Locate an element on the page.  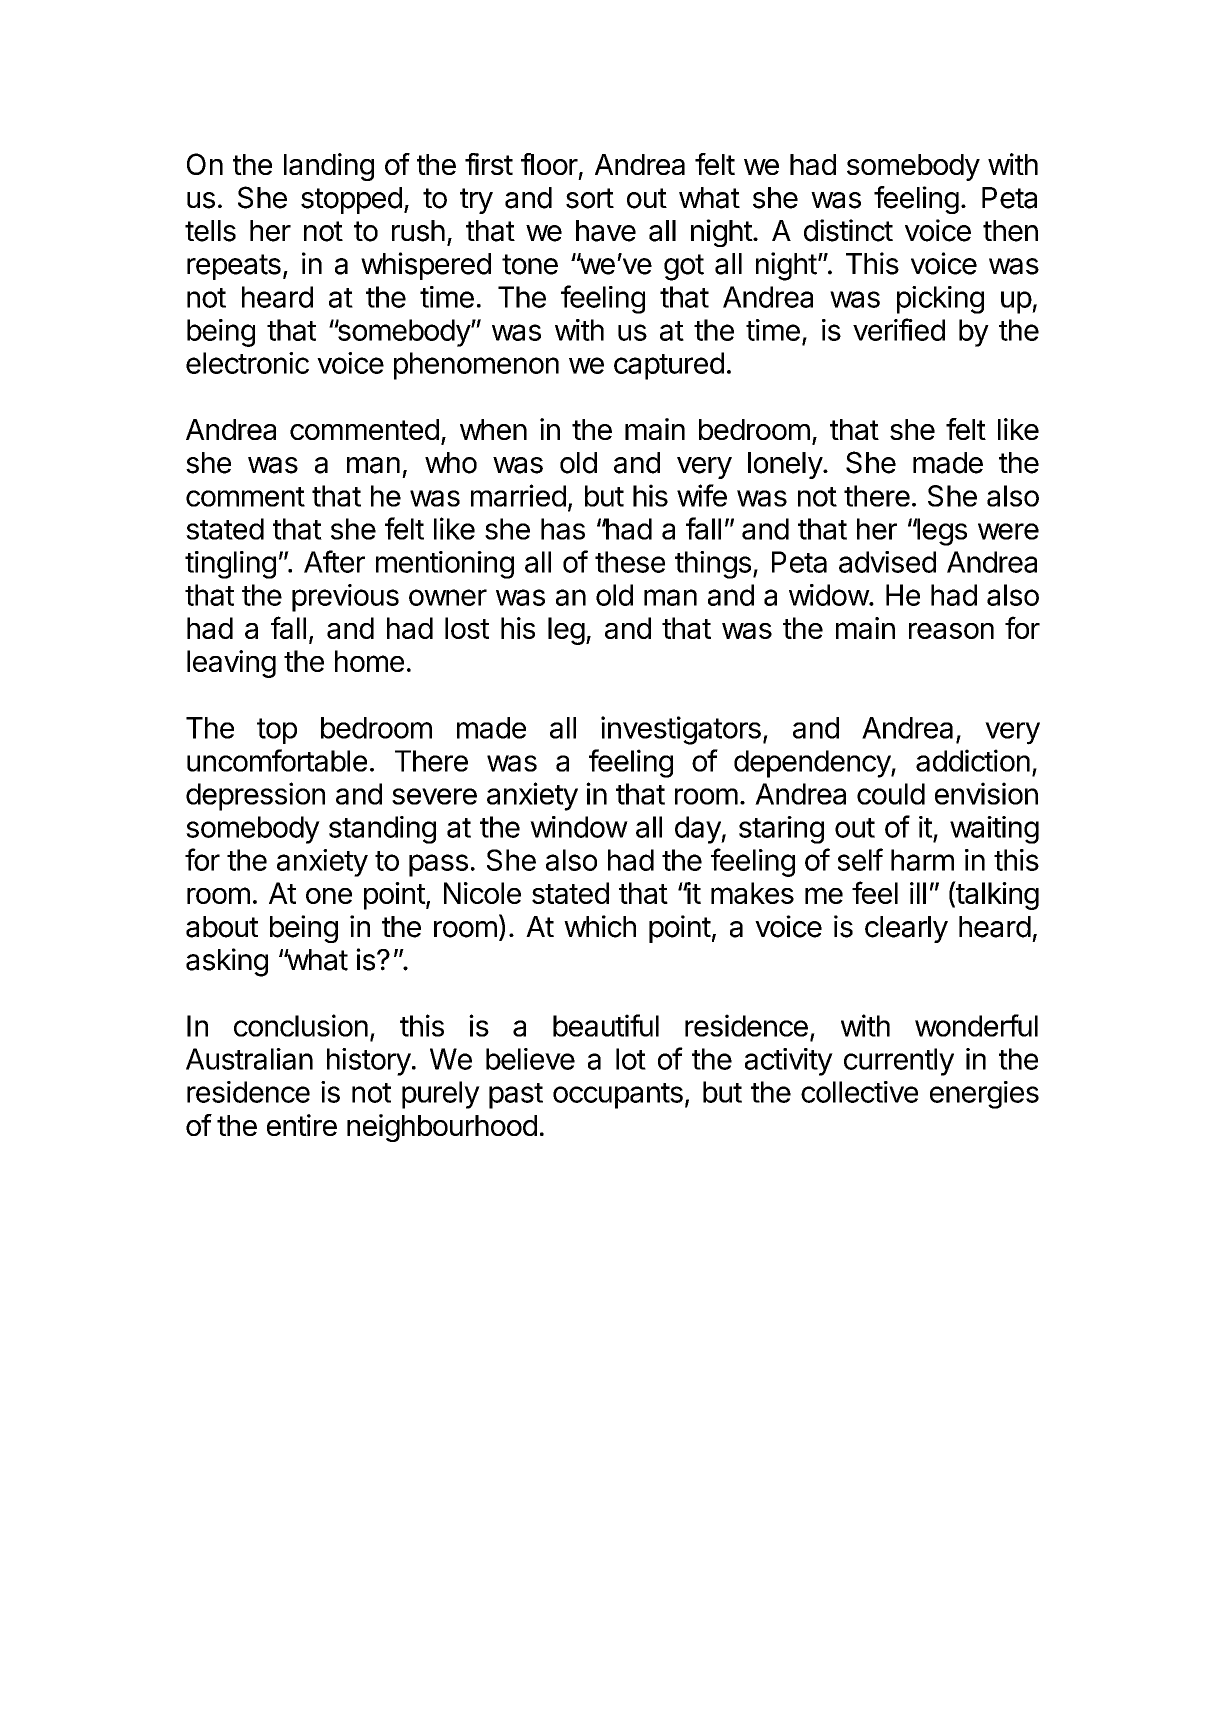
window is located at coordinates (579, 827).
